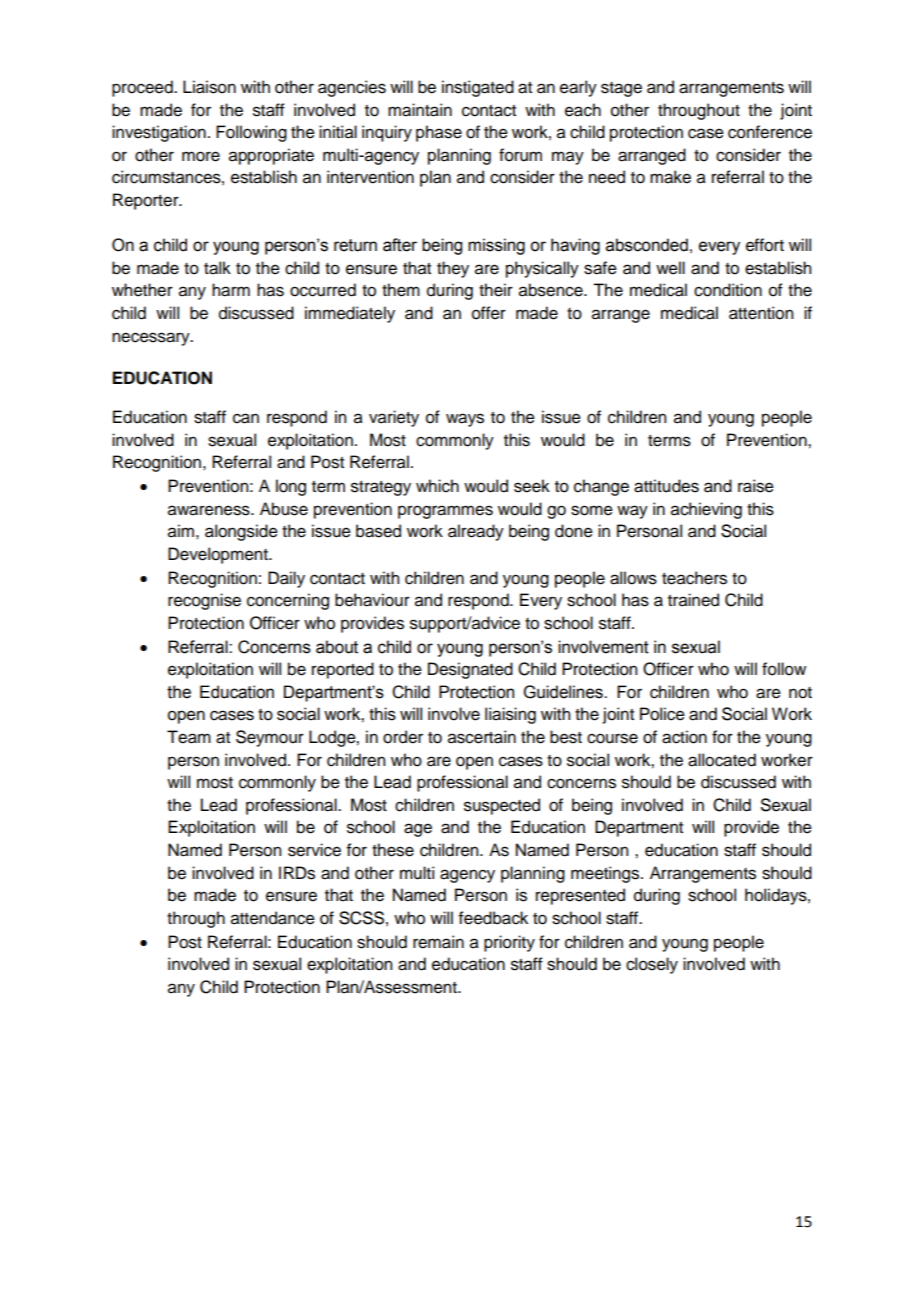 Image resolution: width=924 pixels, height=1308 pixels. I want to click on Team, so click(189, 737).
